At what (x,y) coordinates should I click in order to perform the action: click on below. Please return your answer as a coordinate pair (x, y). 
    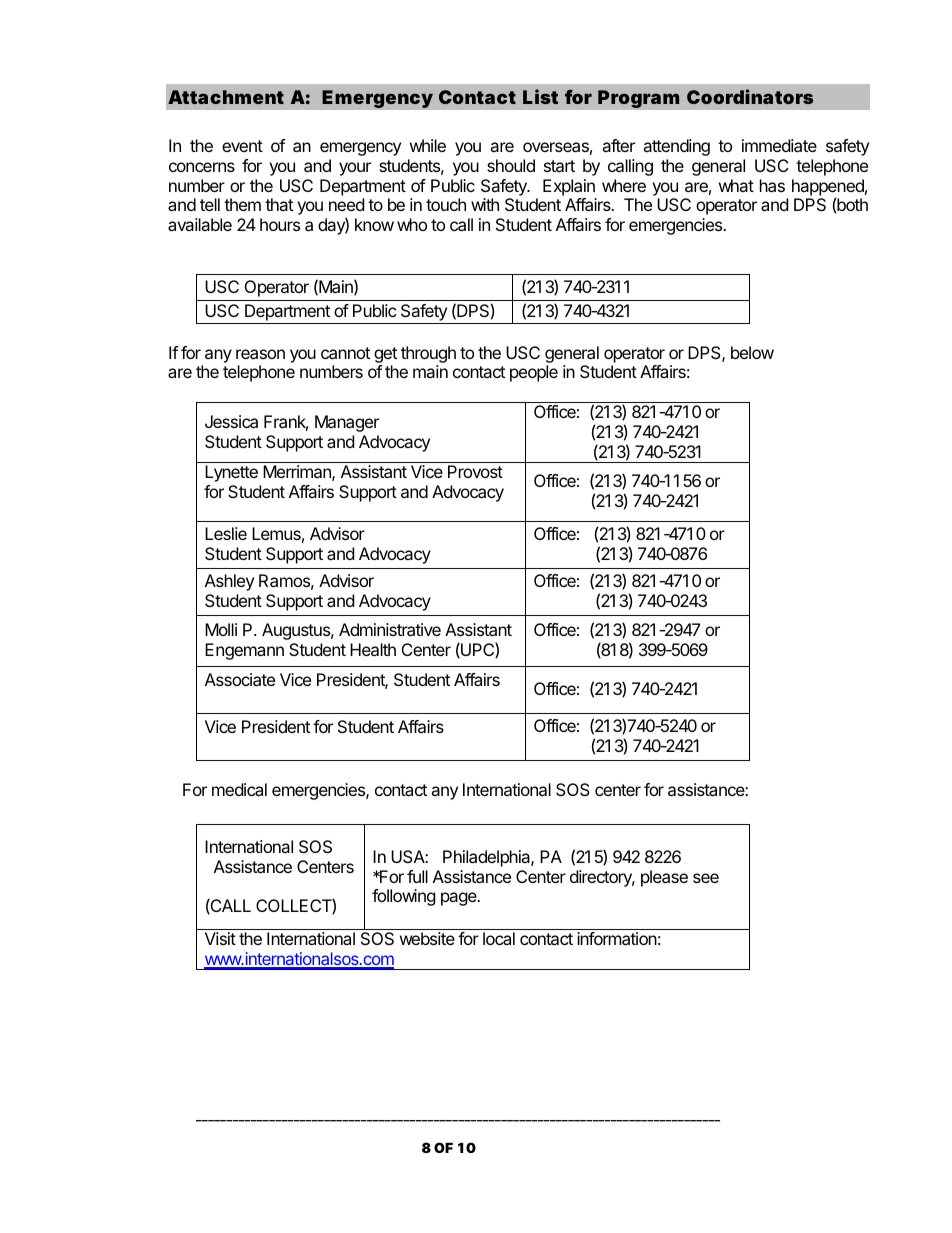
    Looking at the image, I should click on (752, 352).
